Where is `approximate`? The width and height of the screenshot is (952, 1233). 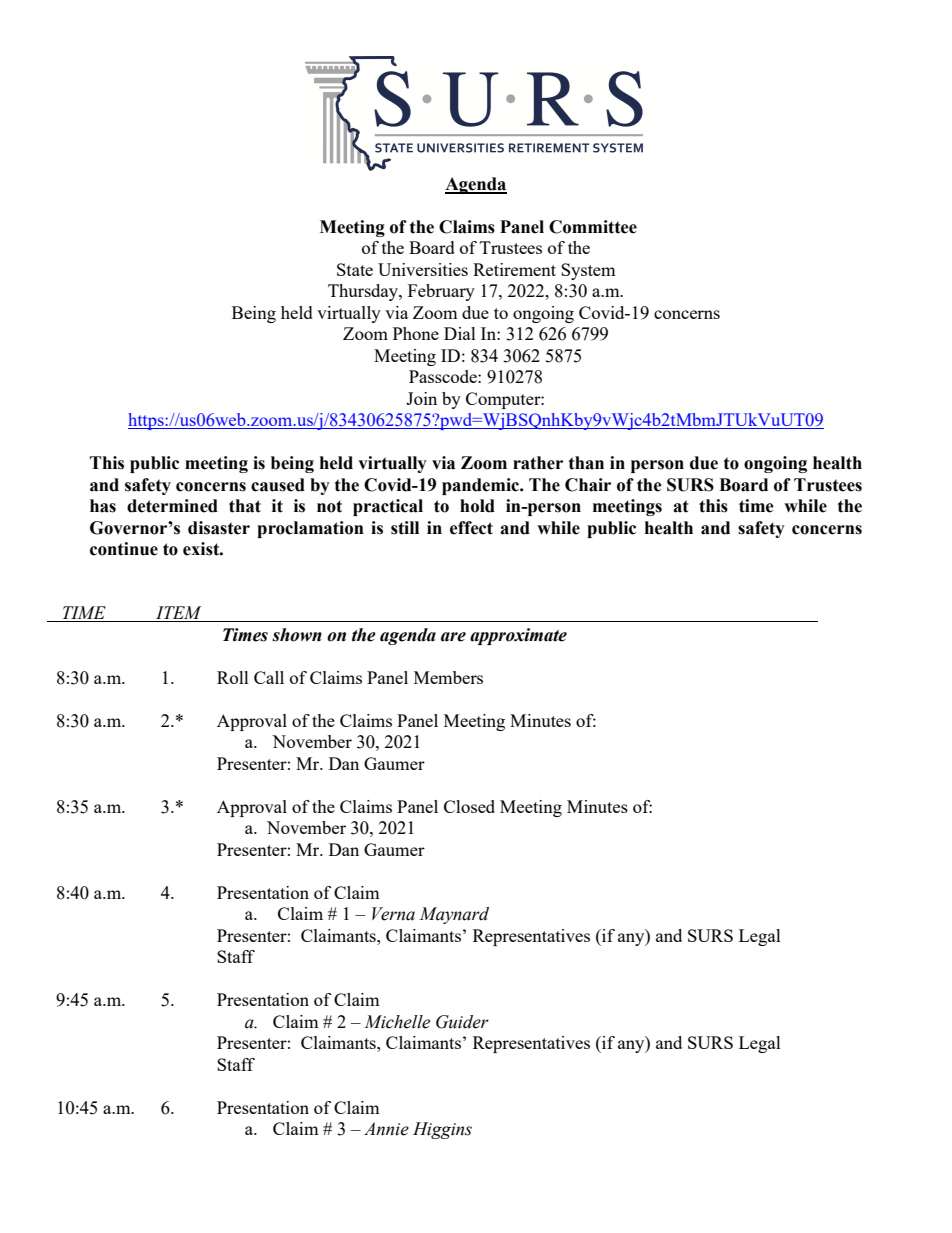
approximate is located at coordinates (518, 636).
